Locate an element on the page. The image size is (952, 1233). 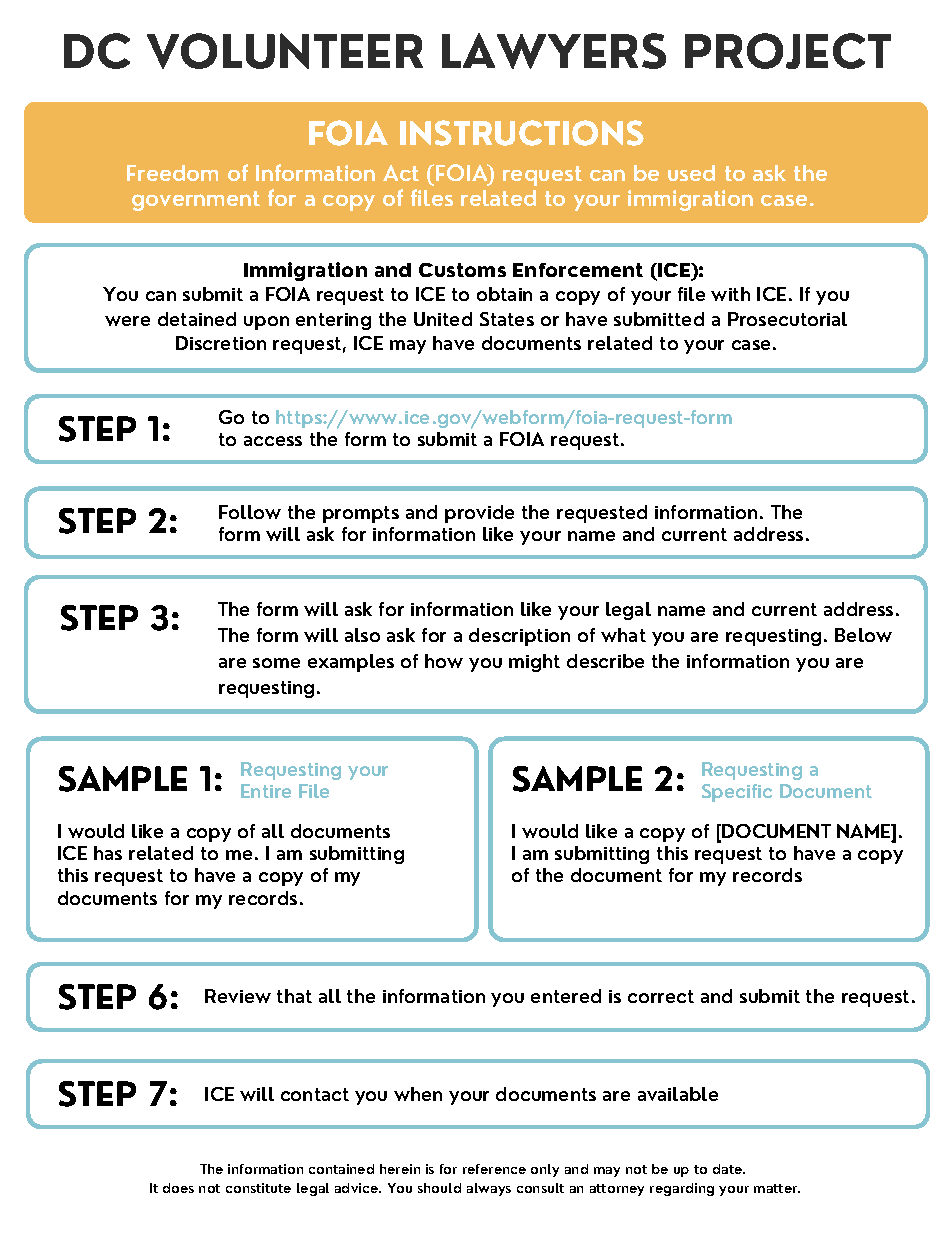
PROJECT is located at coordinates (788, 51).
